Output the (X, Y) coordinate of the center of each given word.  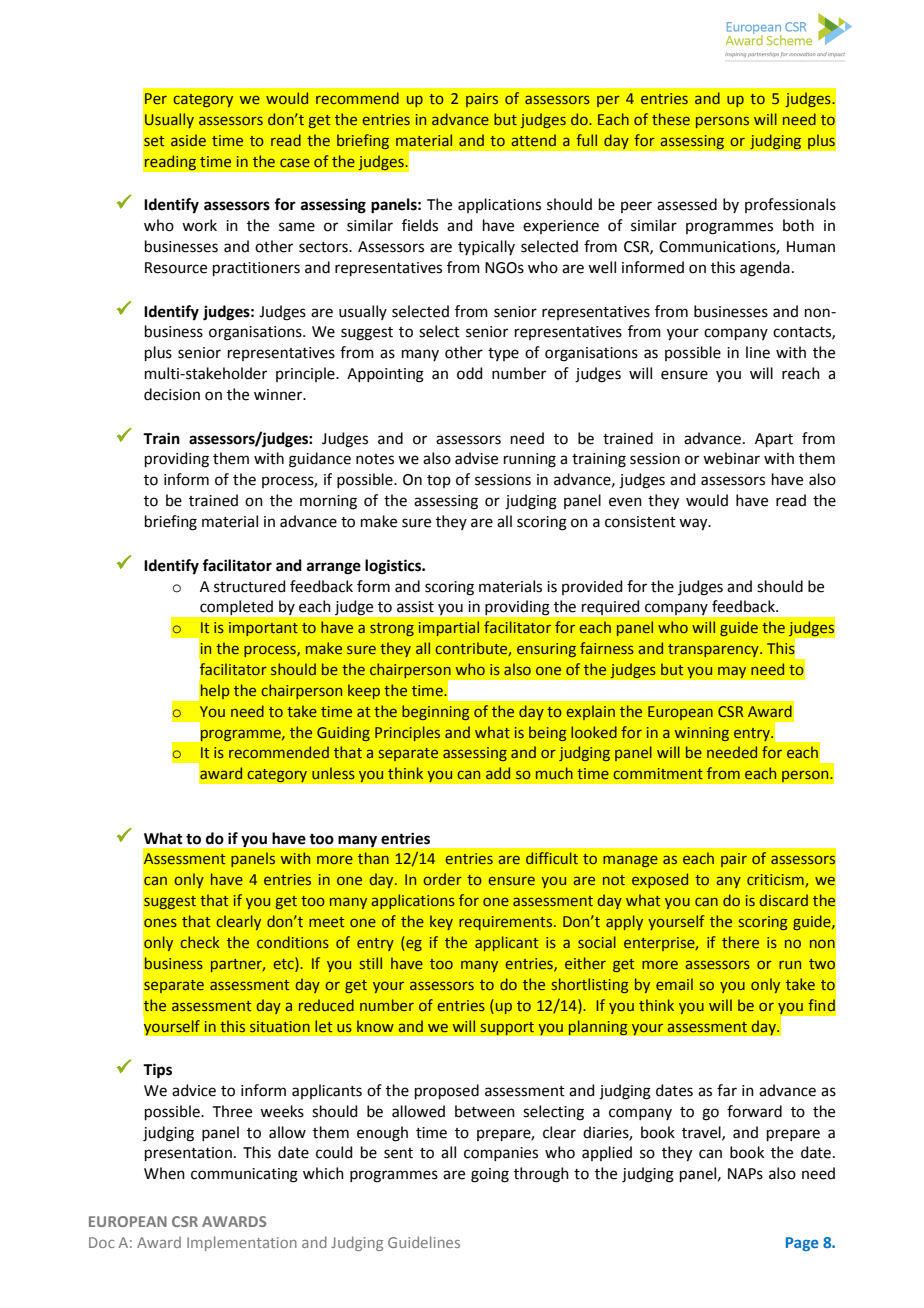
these (671, 119)
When (164, 1173)
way (694, 524)
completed (236, 607)
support (507, 1028)
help (215, 691)
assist (415, 607)
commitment (658, 773)
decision (172, 394)
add (498, 773)
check (200, 942)
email (674, 984)
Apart (774, 440)
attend (534, 140)
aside (188, 140)
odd (470, 373)
